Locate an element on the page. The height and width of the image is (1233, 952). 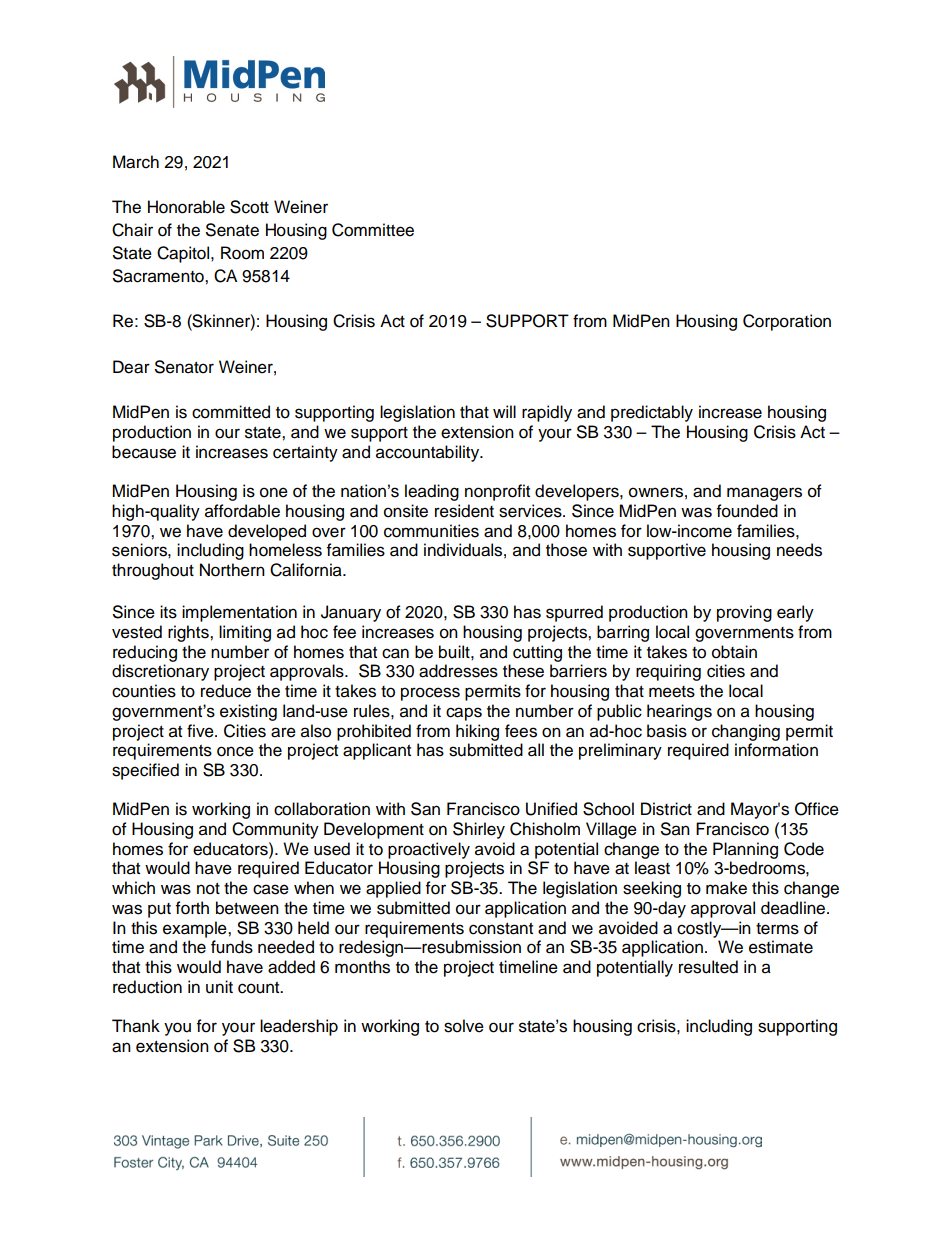
solve is located at coordinates (464, 1026).
